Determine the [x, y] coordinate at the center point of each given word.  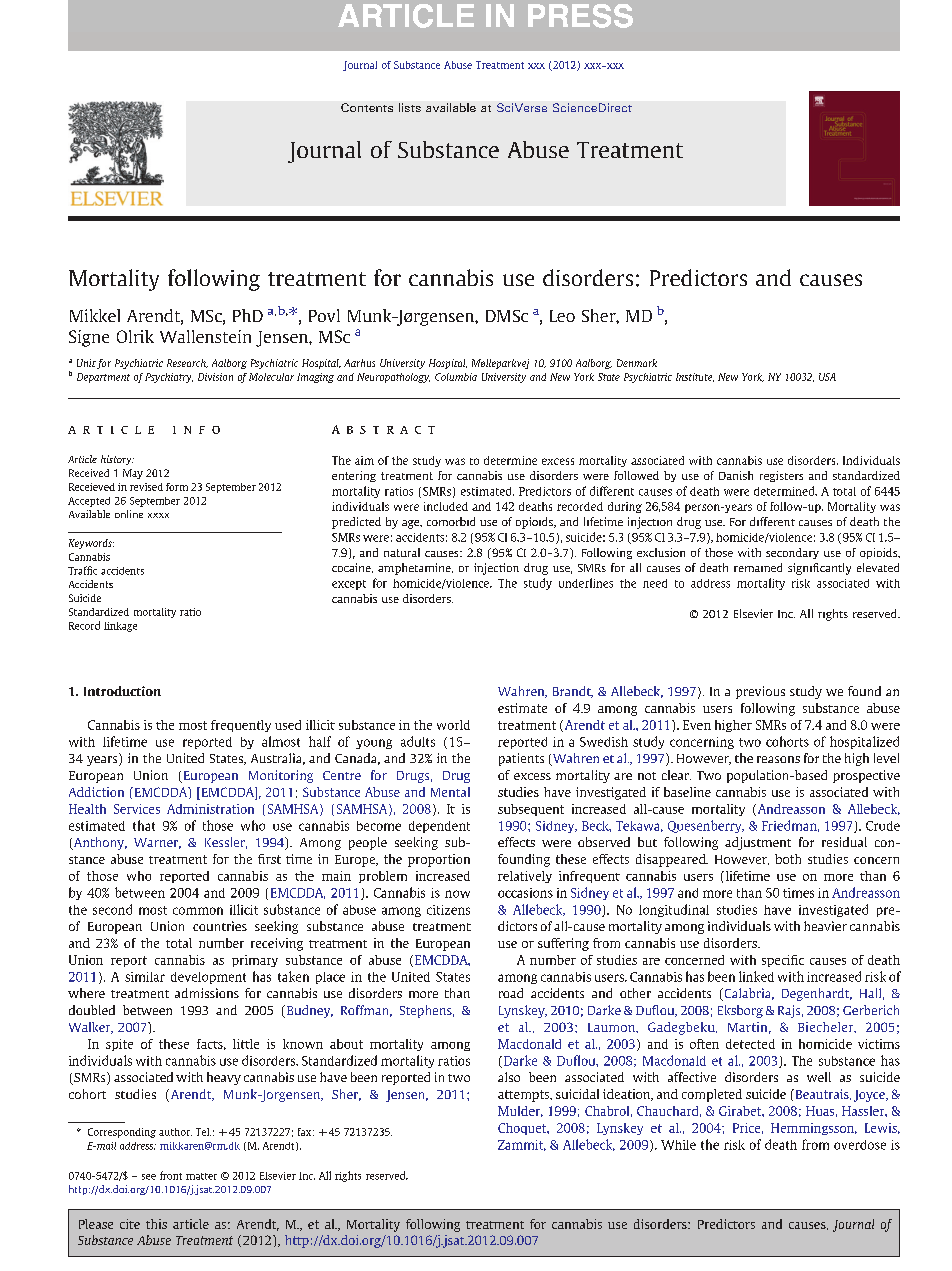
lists [410, 107]
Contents [367, 107]
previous [760, 692]
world [453, 725]
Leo [562, 316]
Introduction [122, 691]
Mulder [520, 1111]
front [171, 1175]
